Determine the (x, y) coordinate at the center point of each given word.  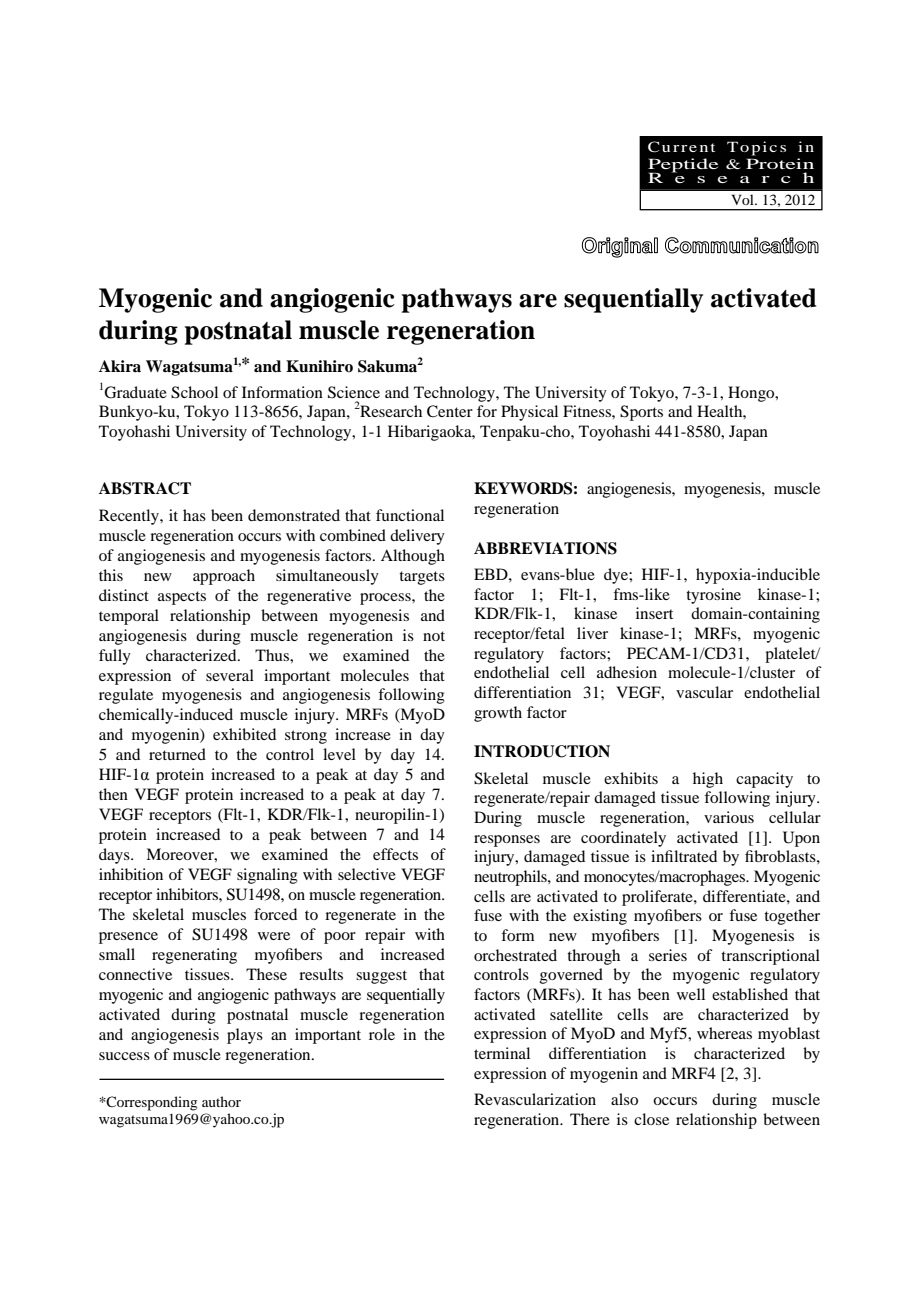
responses (507, 841)
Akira (120, 366)
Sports (641, 413)
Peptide (683, 166)
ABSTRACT (145, 488)
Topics (756, 148)
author (221, 1101)
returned (177, 754)
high (708, 780)
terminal (502, 1053)
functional (410, 515)
